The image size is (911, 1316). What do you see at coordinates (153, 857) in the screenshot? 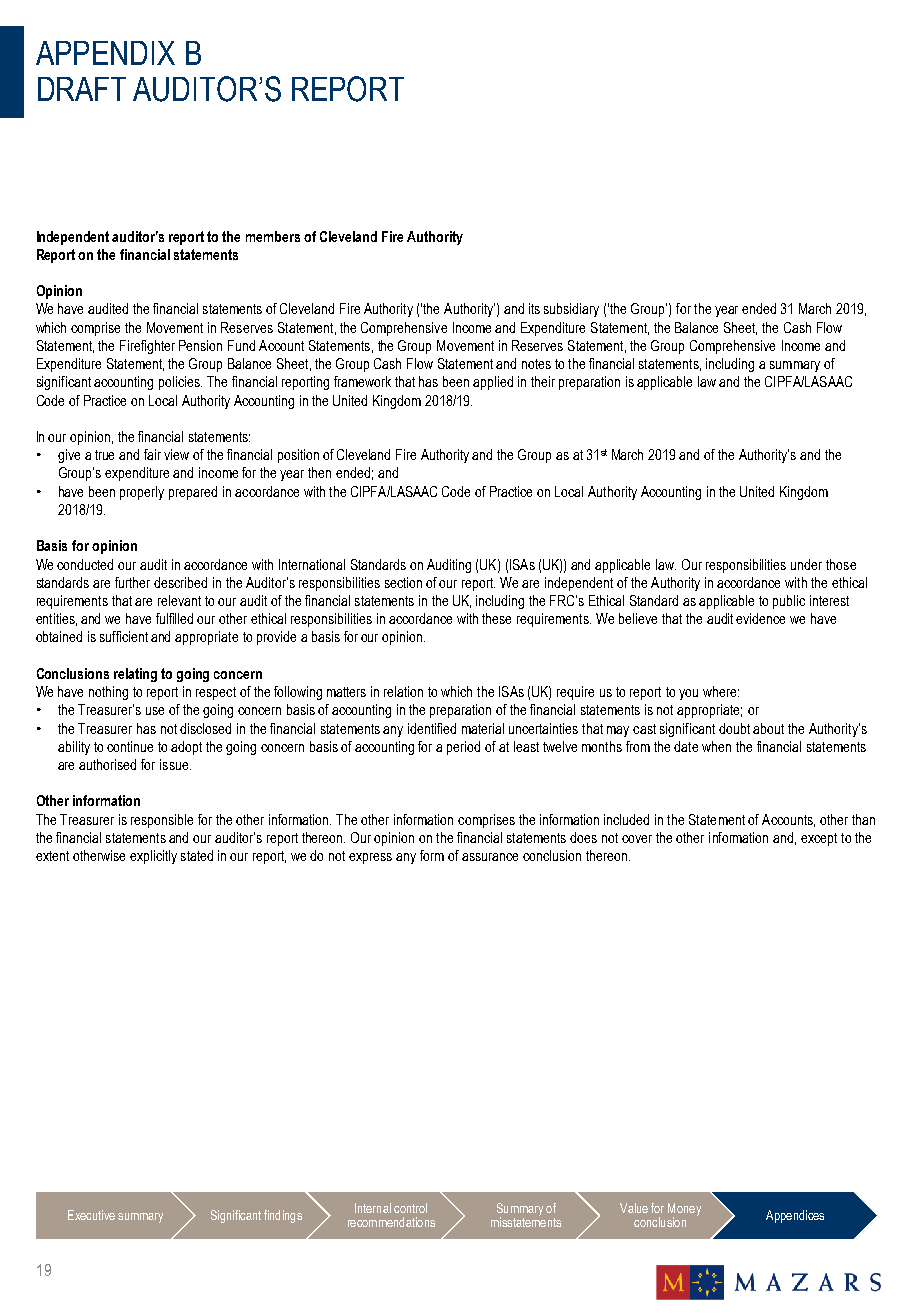
I see `explicitly` at bounding box center [153, 857].
